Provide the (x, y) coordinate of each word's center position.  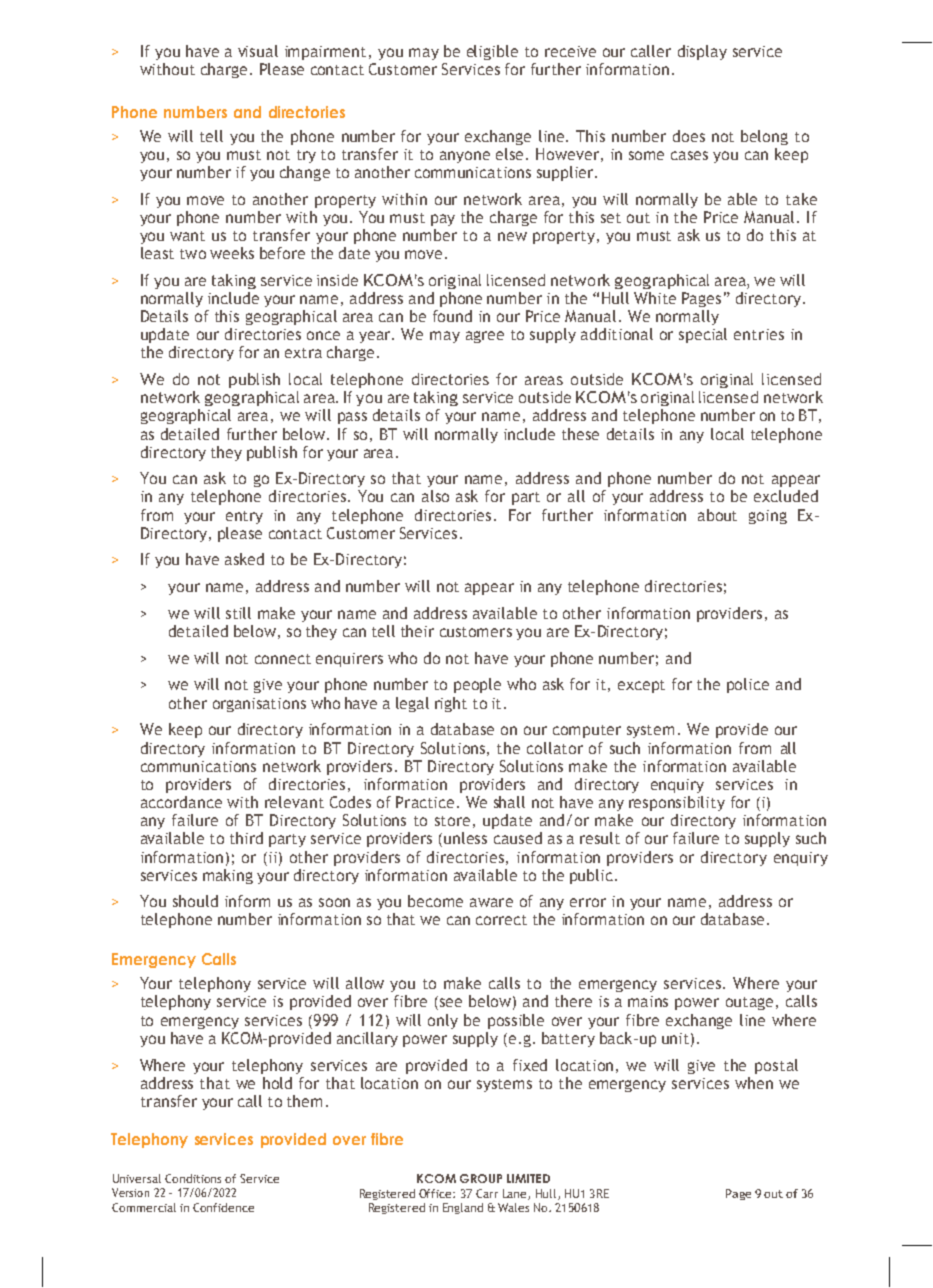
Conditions (193, 1178)
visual (258, 51)
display (702, 52)
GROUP (481, 1178)
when (754, 1083)
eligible (492, 52)
